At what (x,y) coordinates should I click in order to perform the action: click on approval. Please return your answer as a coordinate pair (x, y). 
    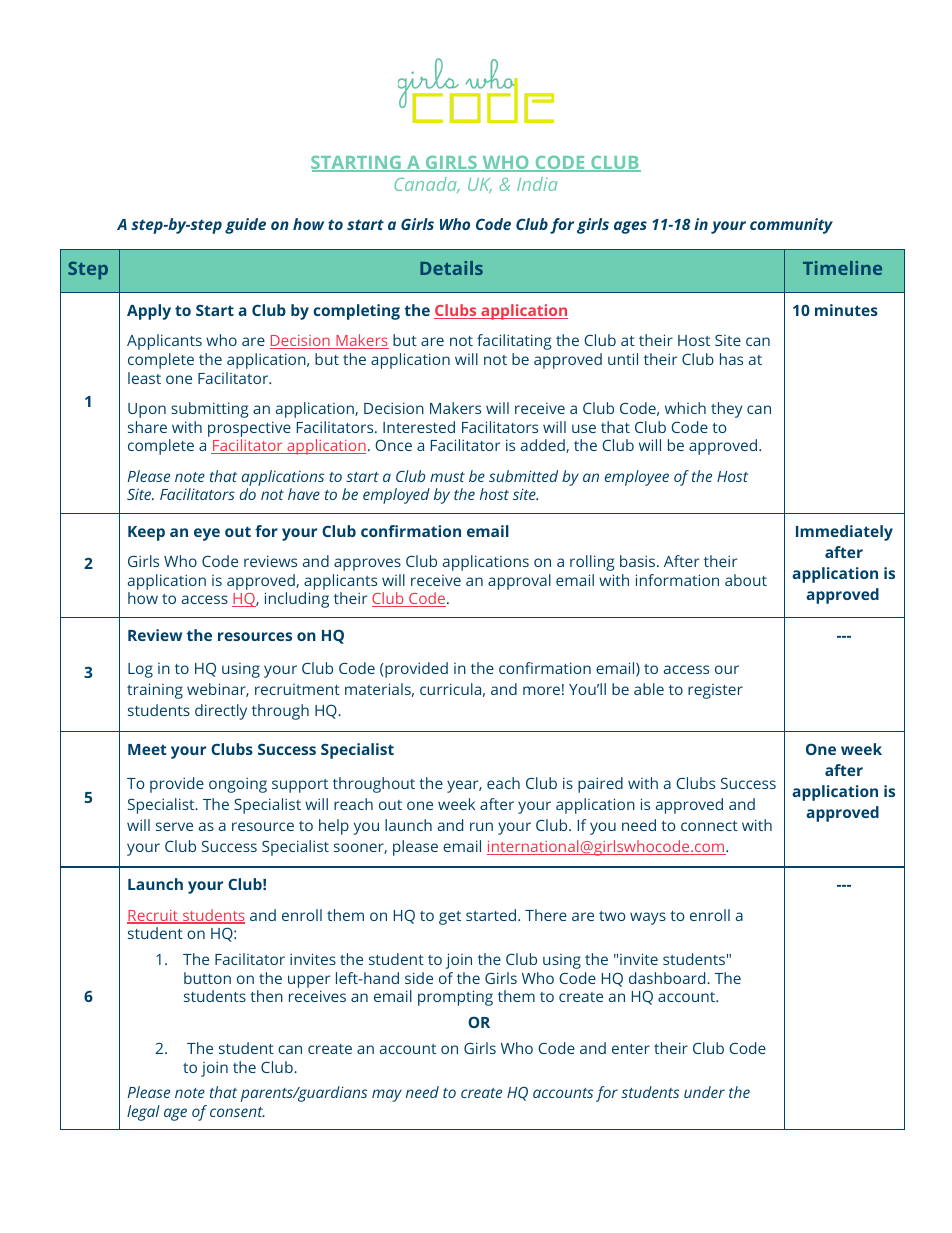
    Looking at the image, I should click on (519, 582).
